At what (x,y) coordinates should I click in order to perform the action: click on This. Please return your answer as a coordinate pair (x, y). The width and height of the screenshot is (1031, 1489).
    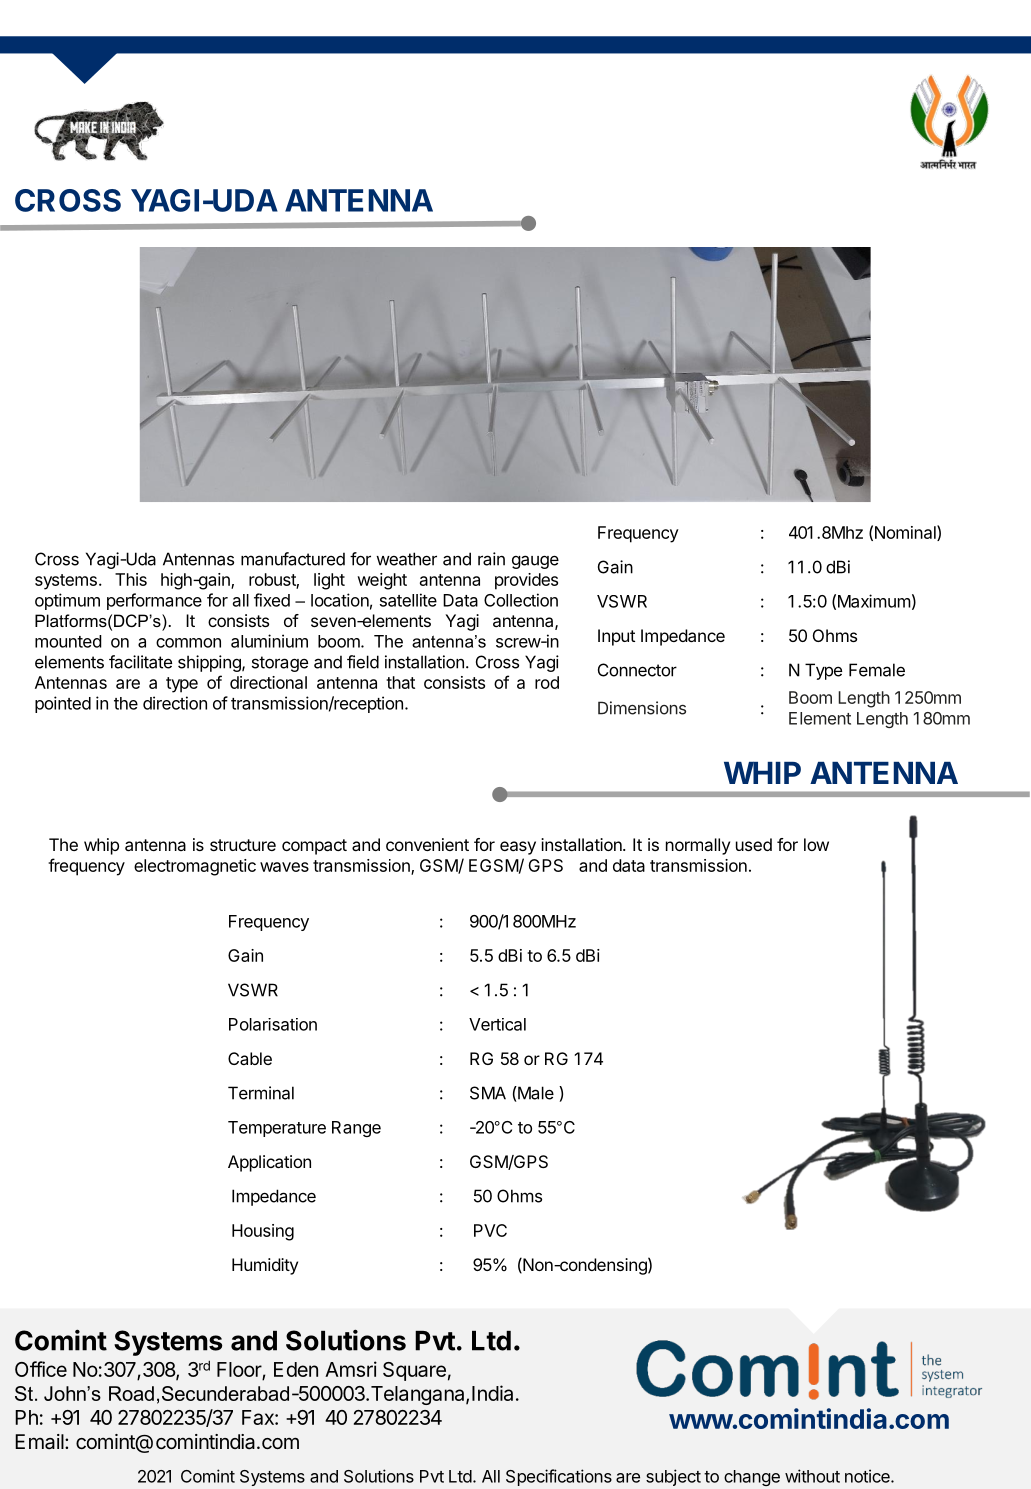
    Looking at the image, I should click on (131, 579).
